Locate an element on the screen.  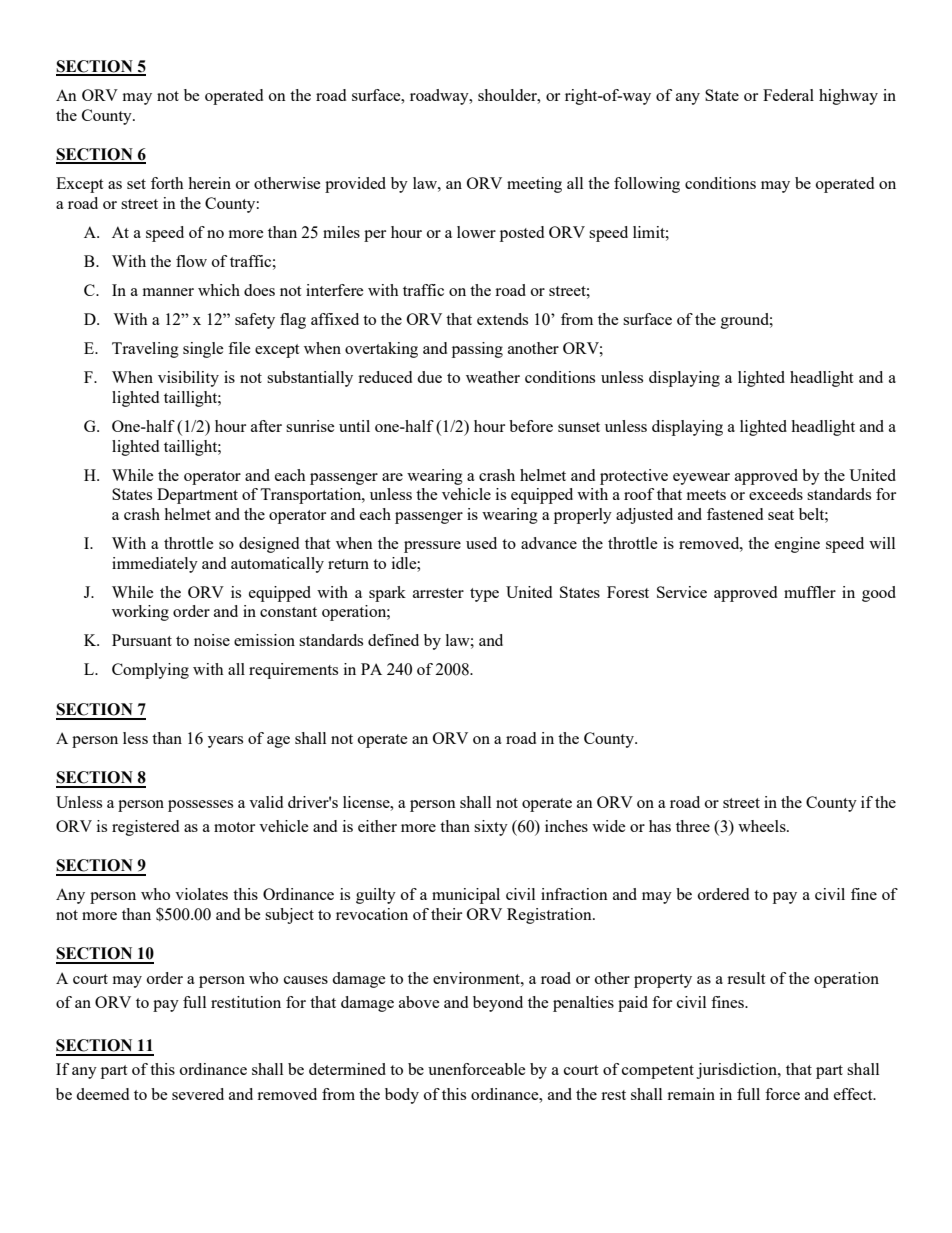
years is located at coordinates (225, 742).
